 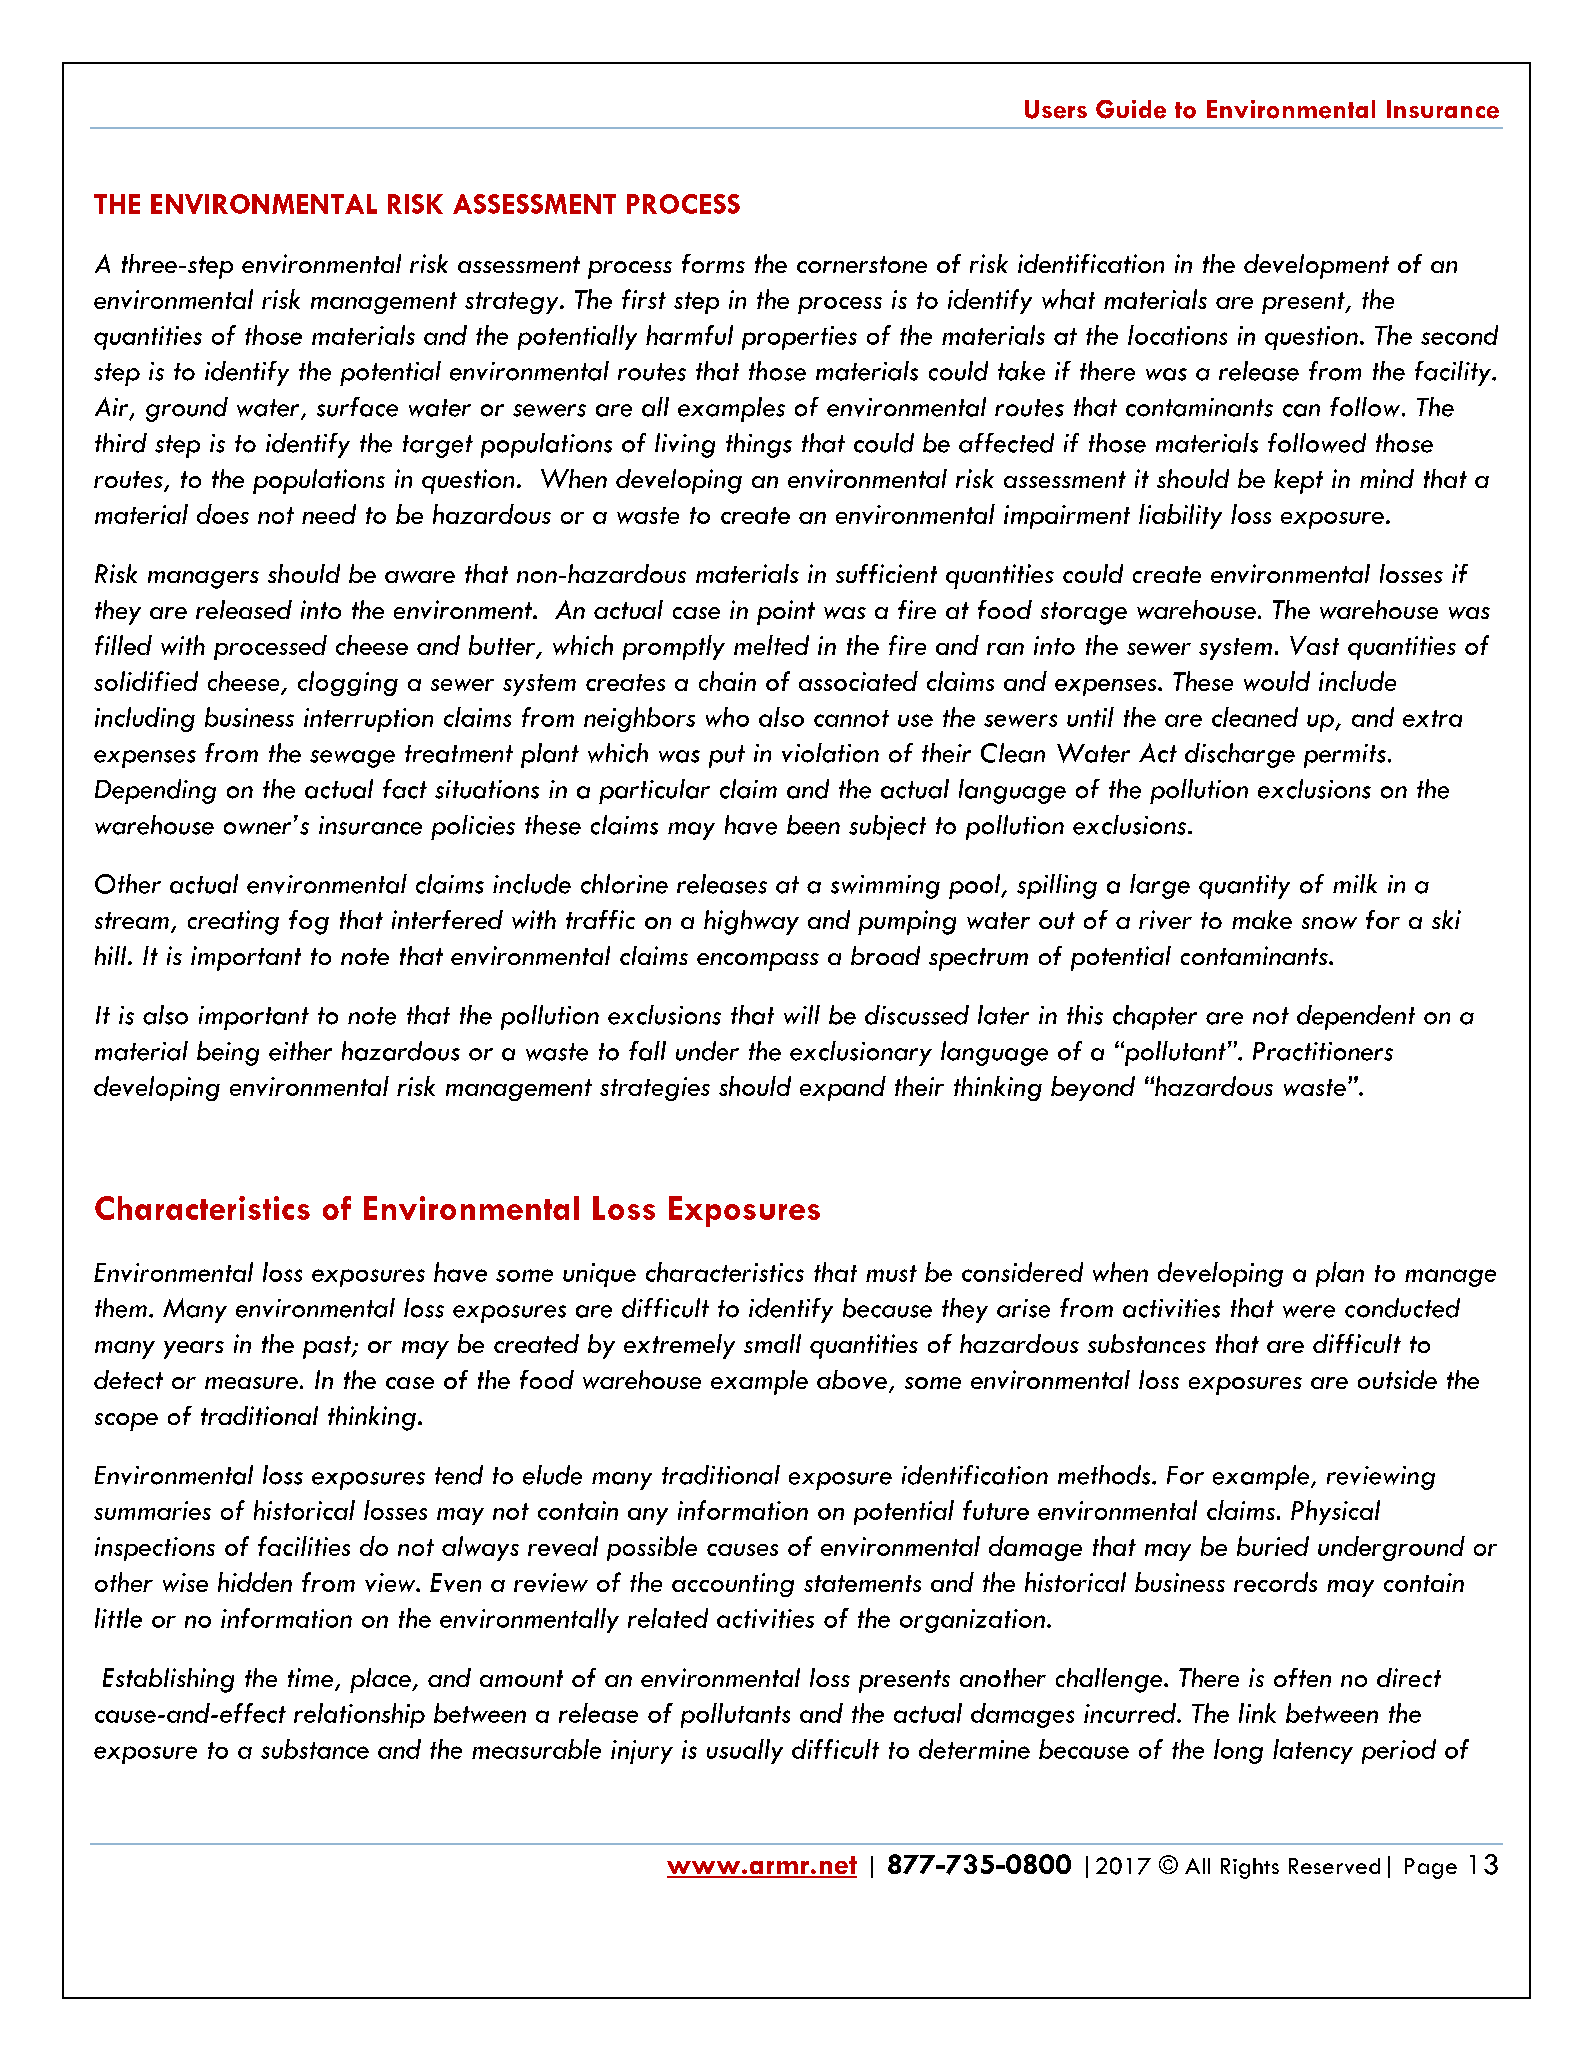 What do you see at coordinates (745, 1751) in the screenshot?
I see `usually` at bounding box center [745, 1751].
